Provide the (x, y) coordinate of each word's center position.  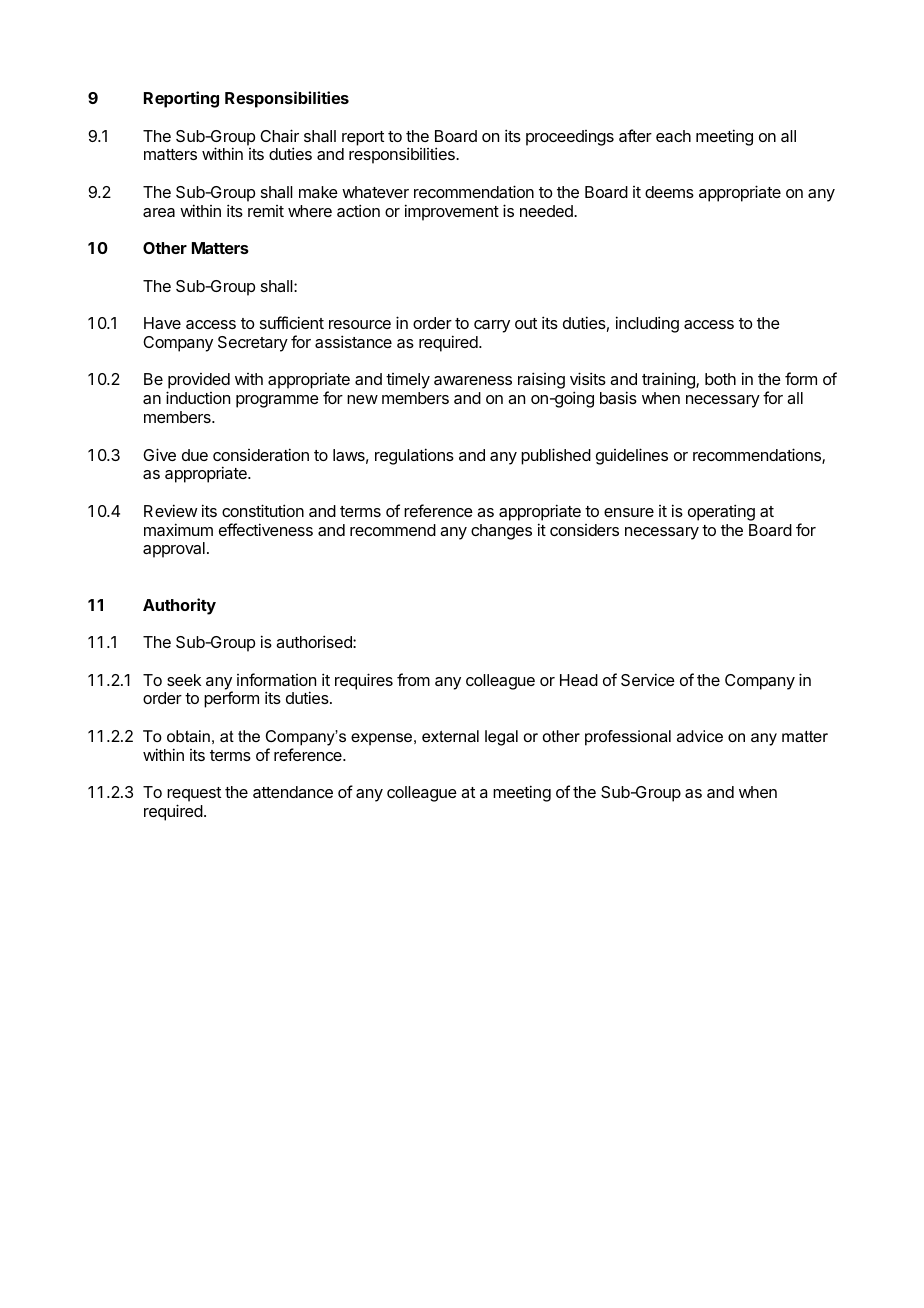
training (669, 380)
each (673, 136)
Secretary (253, 344)
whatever (375, 192)
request (194, 796)
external (450, 736)
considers (584, 530)
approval (174, 550)
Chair (279, 135)
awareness (473, 380)
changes (501, 532)
